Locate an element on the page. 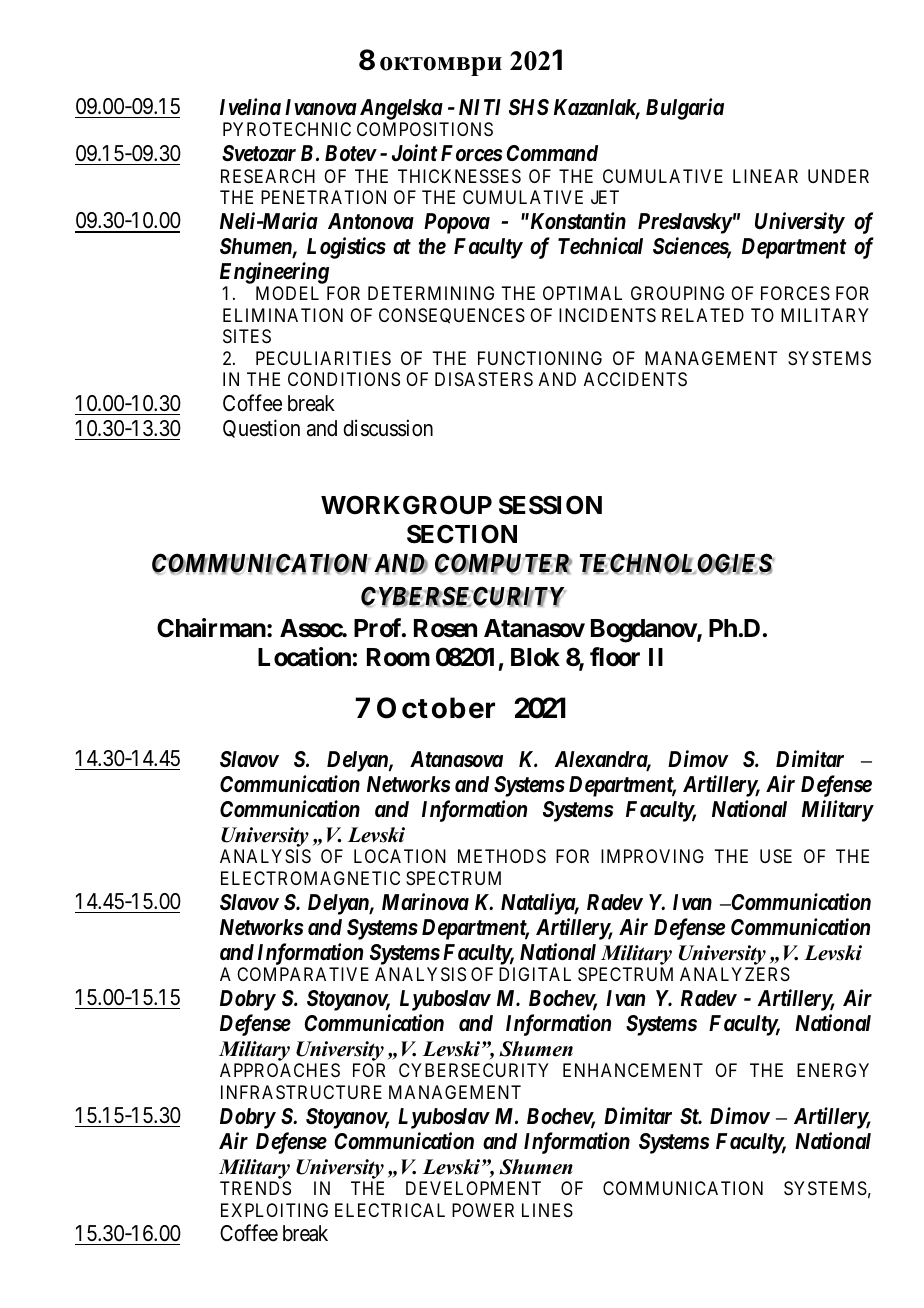 This document has height=1308, width=924. PYROTECHNIC is located at coordinates (287, 129).
